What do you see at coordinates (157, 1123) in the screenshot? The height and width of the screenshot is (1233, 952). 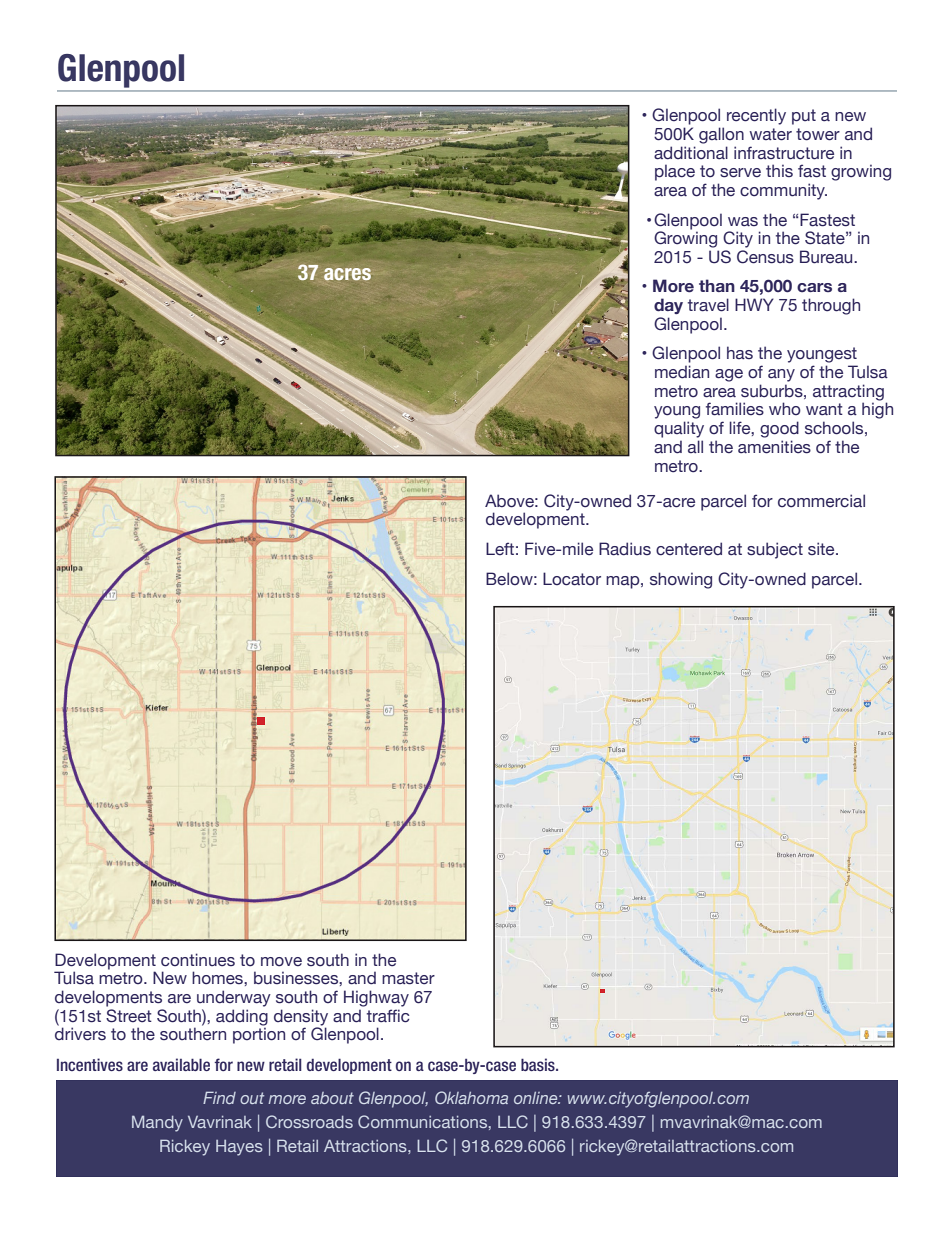 I see `Mandy` at bounding box center [157, 1123].
